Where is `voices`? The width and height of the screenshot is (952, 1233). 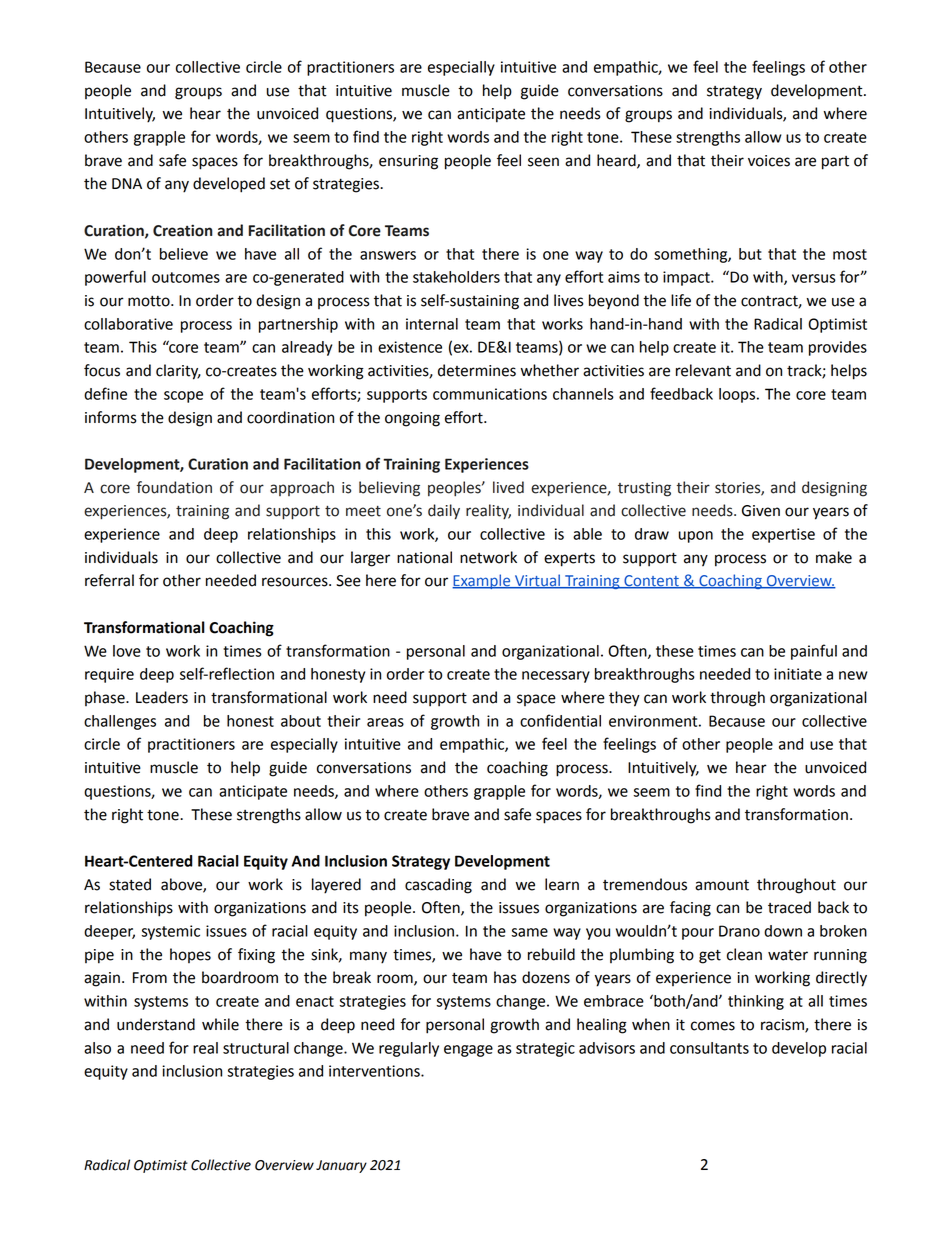
voices is located at coordinates (769, 161).
